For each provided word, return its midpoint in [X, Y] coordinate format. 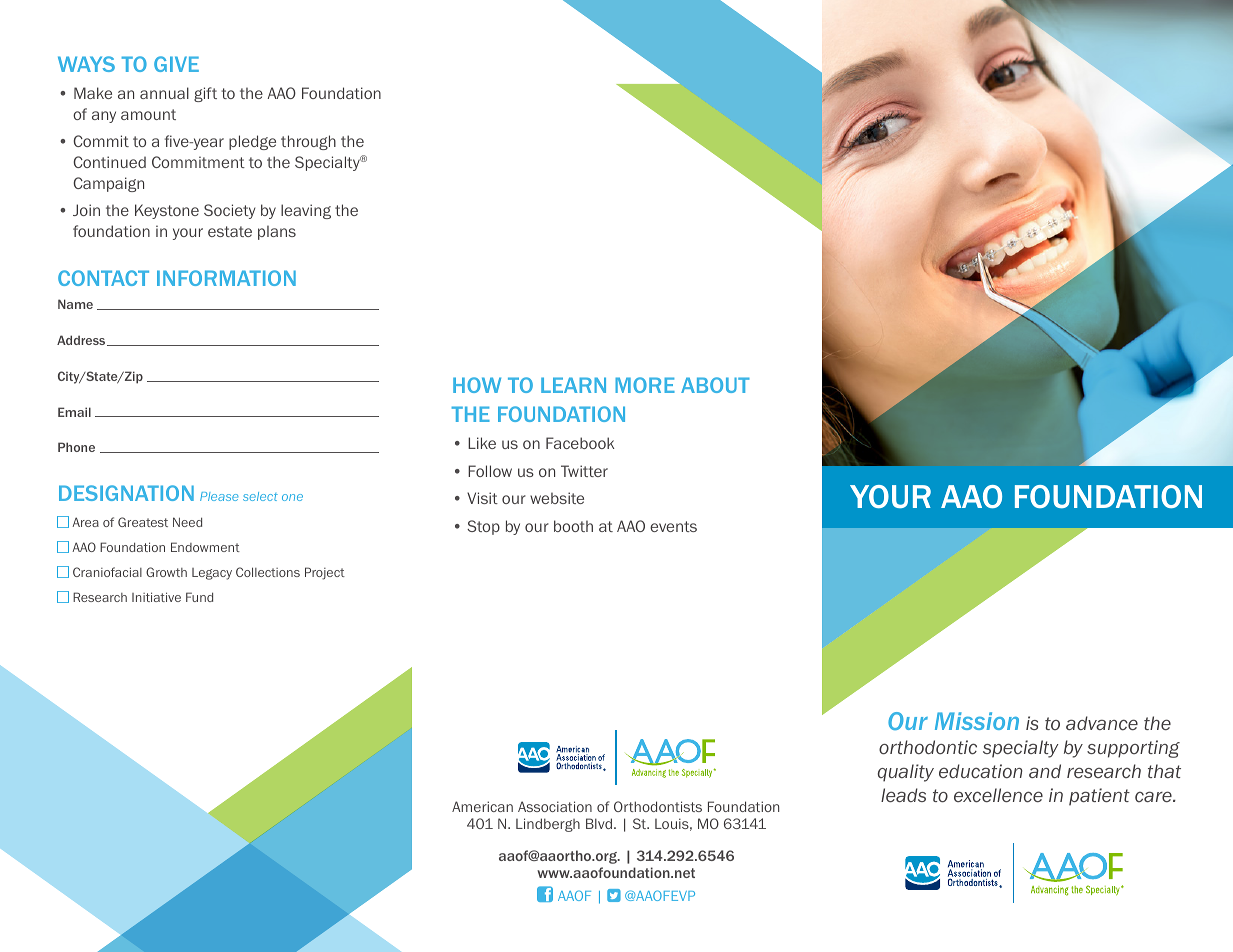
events [673, 526]
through [308, 142]
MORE [645, 385]
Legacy [212, 574]
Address [82, 340]
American [482, 806]
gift [205, 94]
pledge [252, 142]
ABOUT [715, 385]
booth [573, 526]
